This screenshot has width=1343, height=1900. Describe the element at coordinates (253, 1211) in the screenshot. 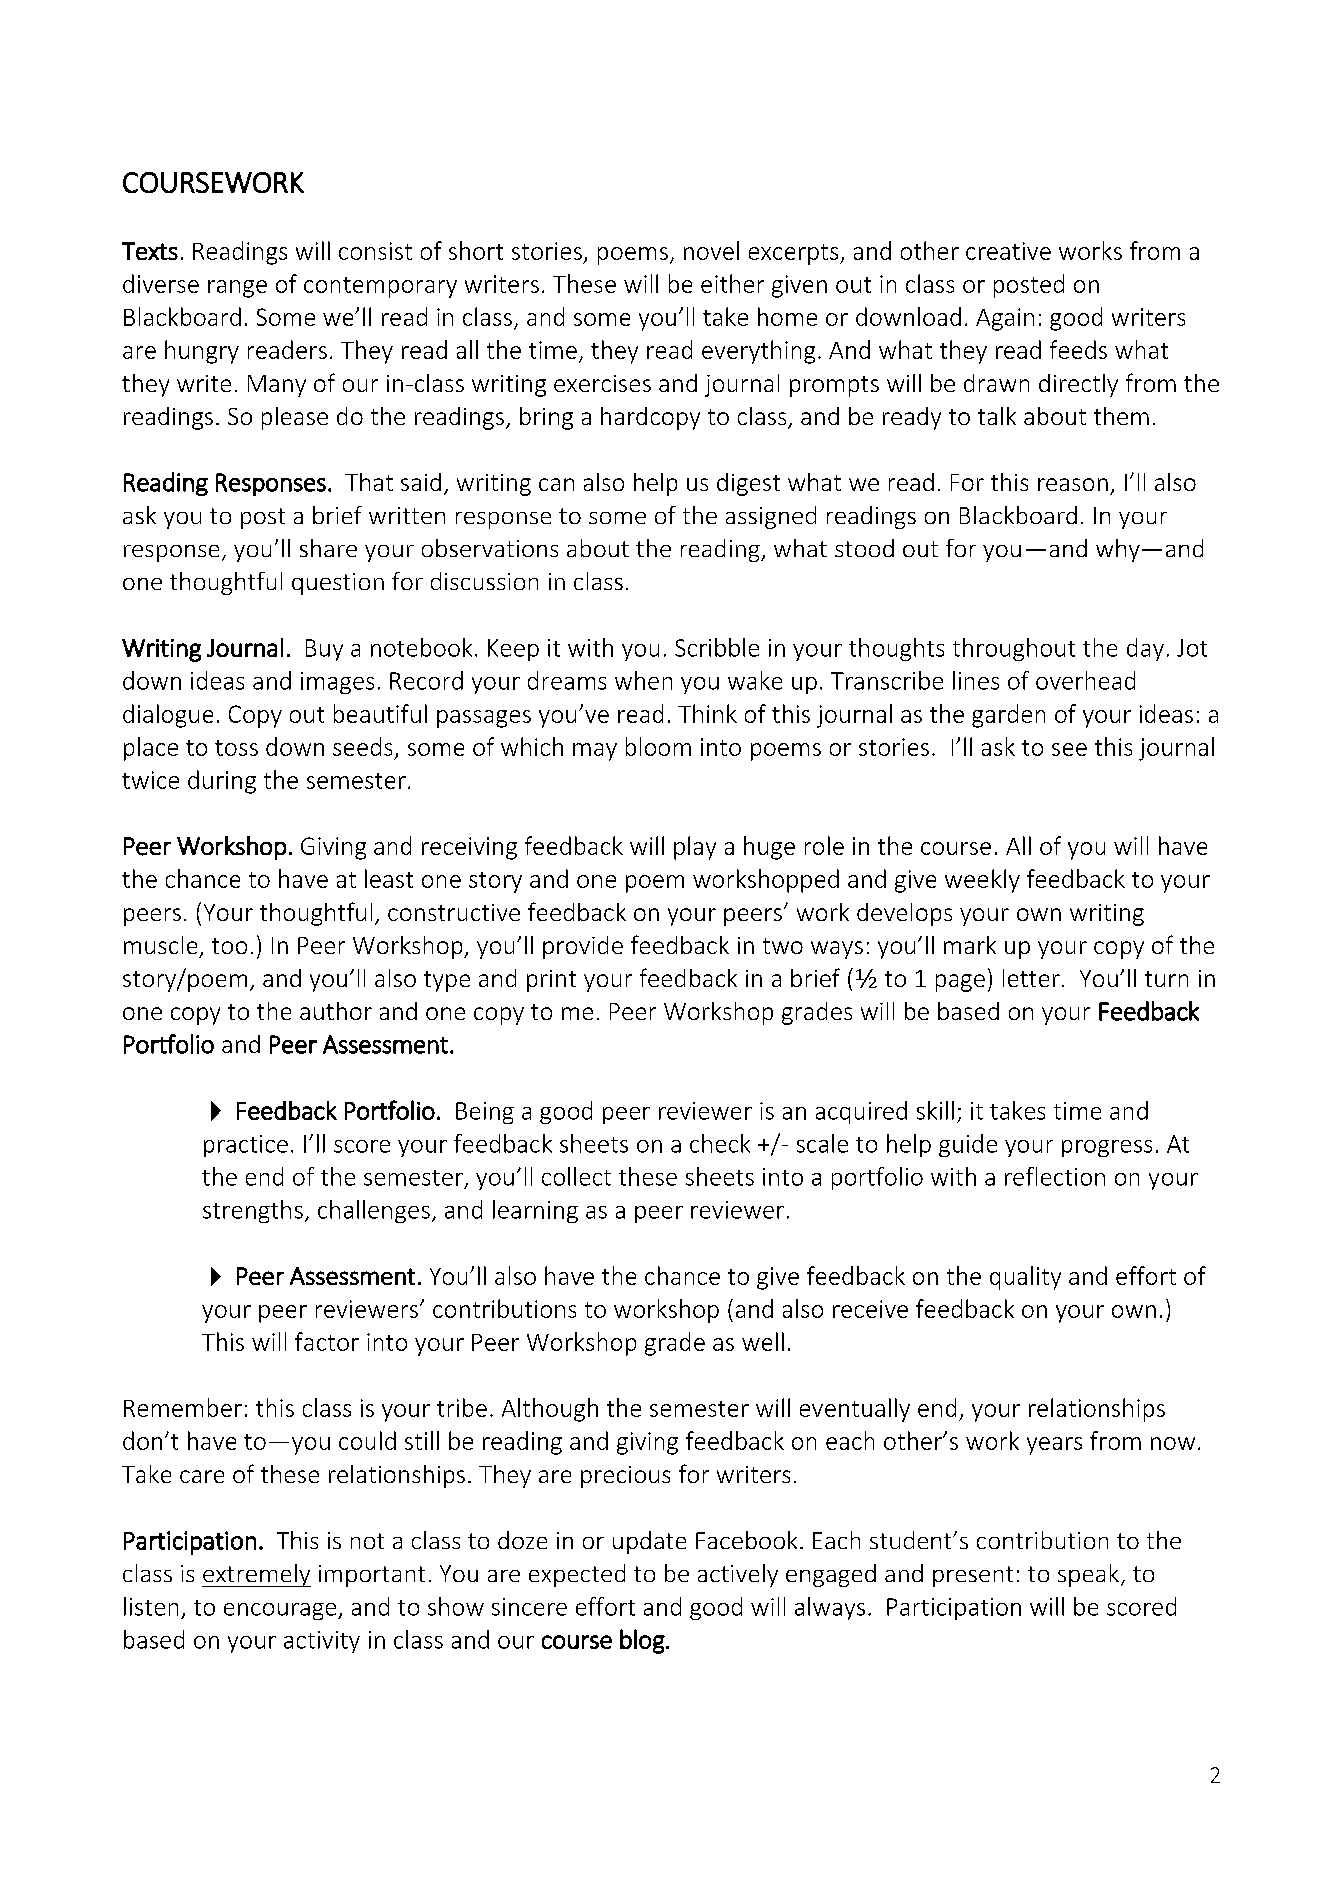

I see `strengths` at that location.
